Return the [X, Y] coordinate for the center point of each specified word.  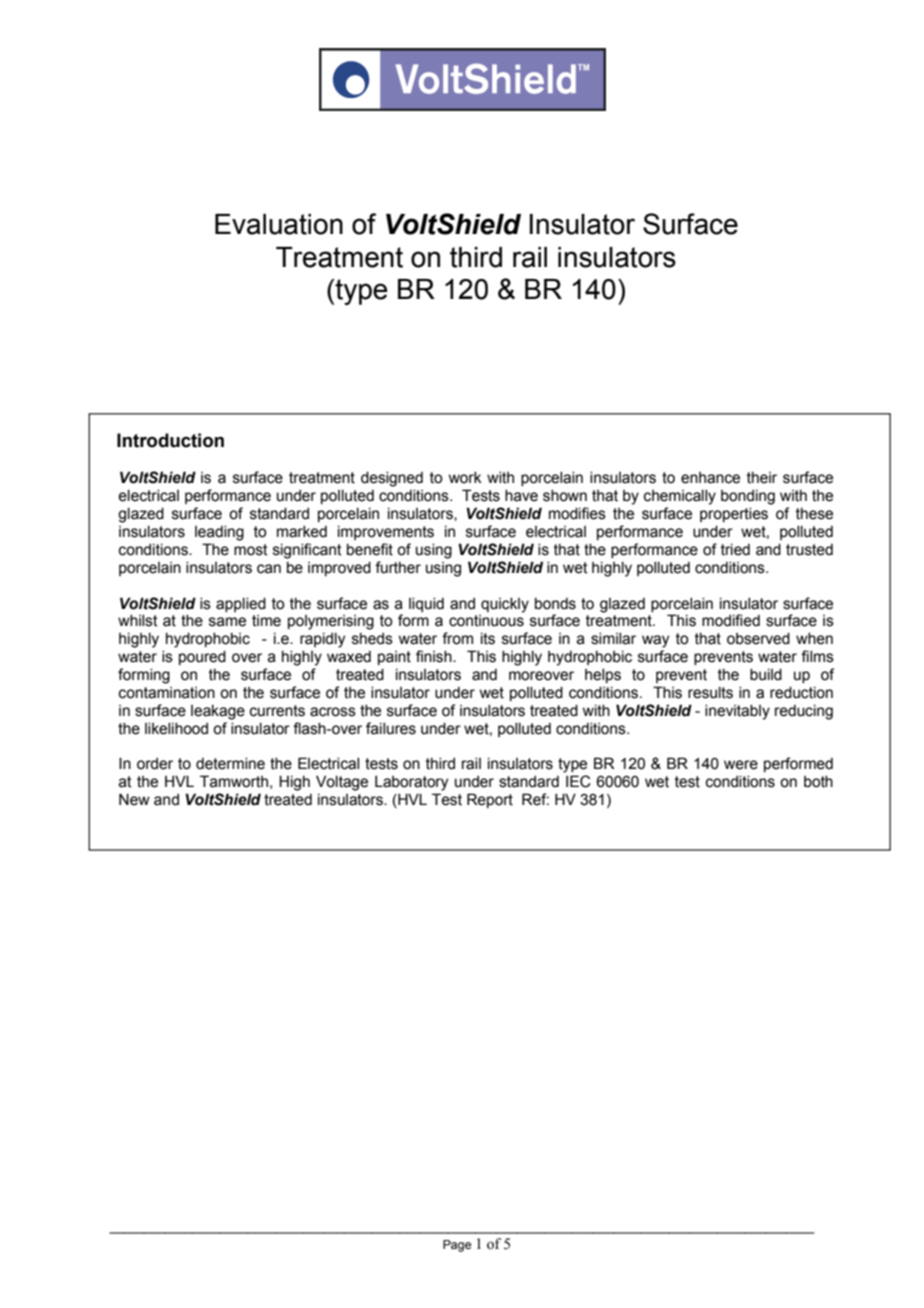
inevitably [737, 712]
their [762, 478]
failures [391, 728]
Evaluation [279, 224]
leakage [218, 712]
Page [457, 1246]
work [465, 478]
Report [490, 800]
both [818, 782]
